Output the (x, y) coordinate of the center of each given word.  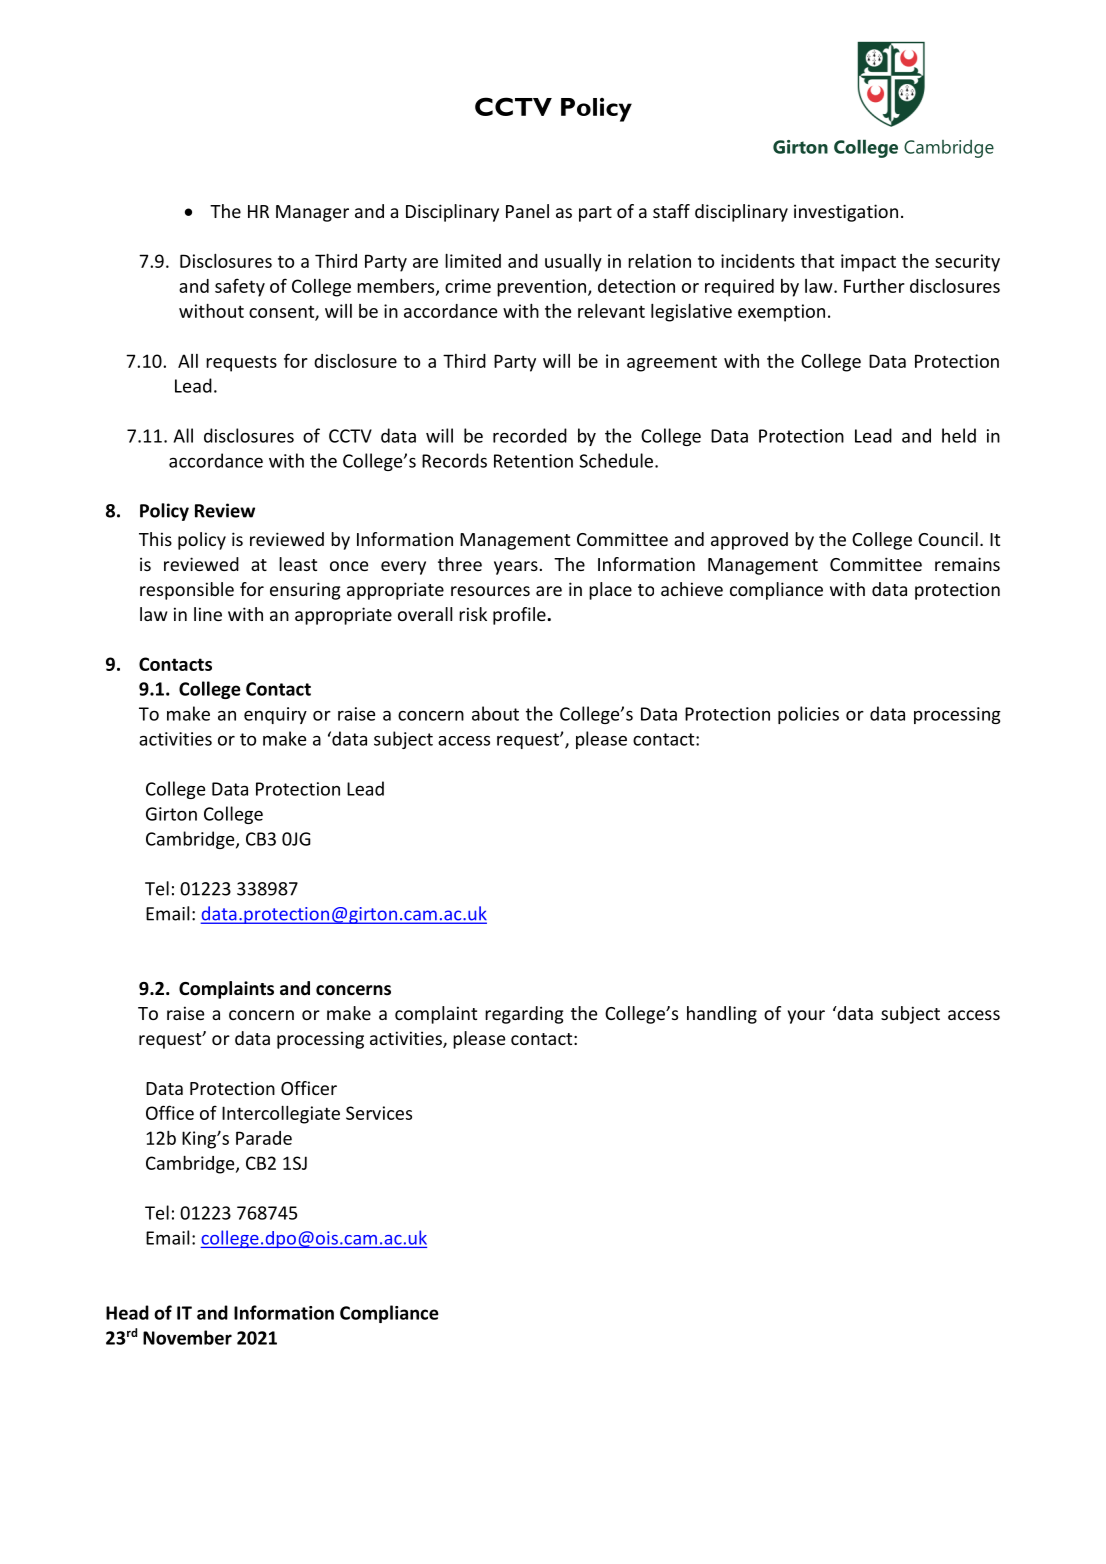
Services (379, 1113)
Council (948, 539)
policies (808, 715)
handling (722, 1015)
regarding (524, 1015)
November (187, 1337)
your (806, 1017)
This (155, 539)
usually (573, 263)
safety (240, 287)
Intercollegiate (281, 1115)
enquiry (275, 715)
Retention (533, 461)
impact (868, 263)
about (495, 713)
